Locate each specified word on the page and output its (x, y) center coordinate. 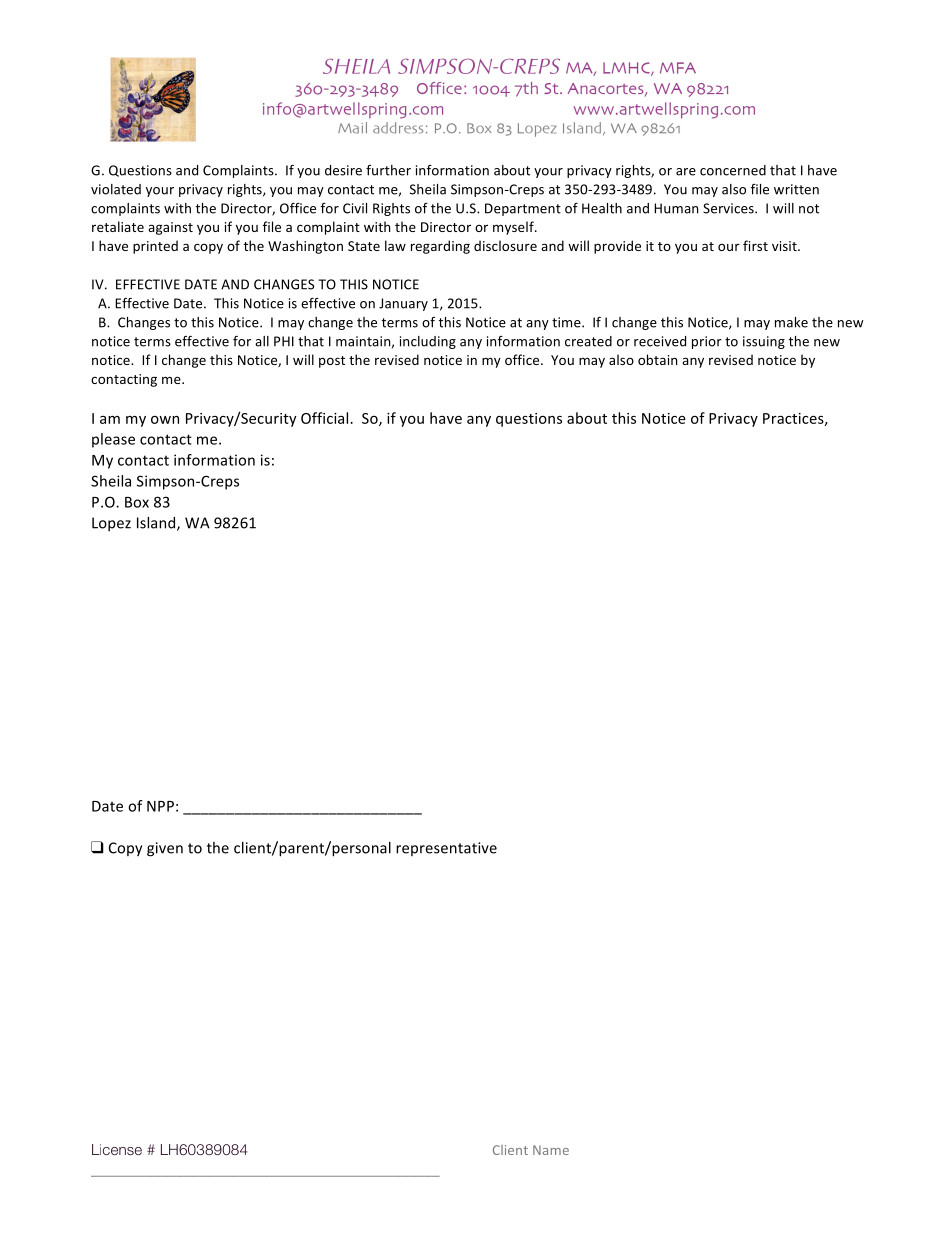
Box (137, 502)
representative (446, 849)
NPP (160, 806)
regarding (440, 247)
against (170, 228)
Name (551, 1150)
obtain (657, 359)
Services (729, 208)
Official (326, 418)
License (117, 1149)
